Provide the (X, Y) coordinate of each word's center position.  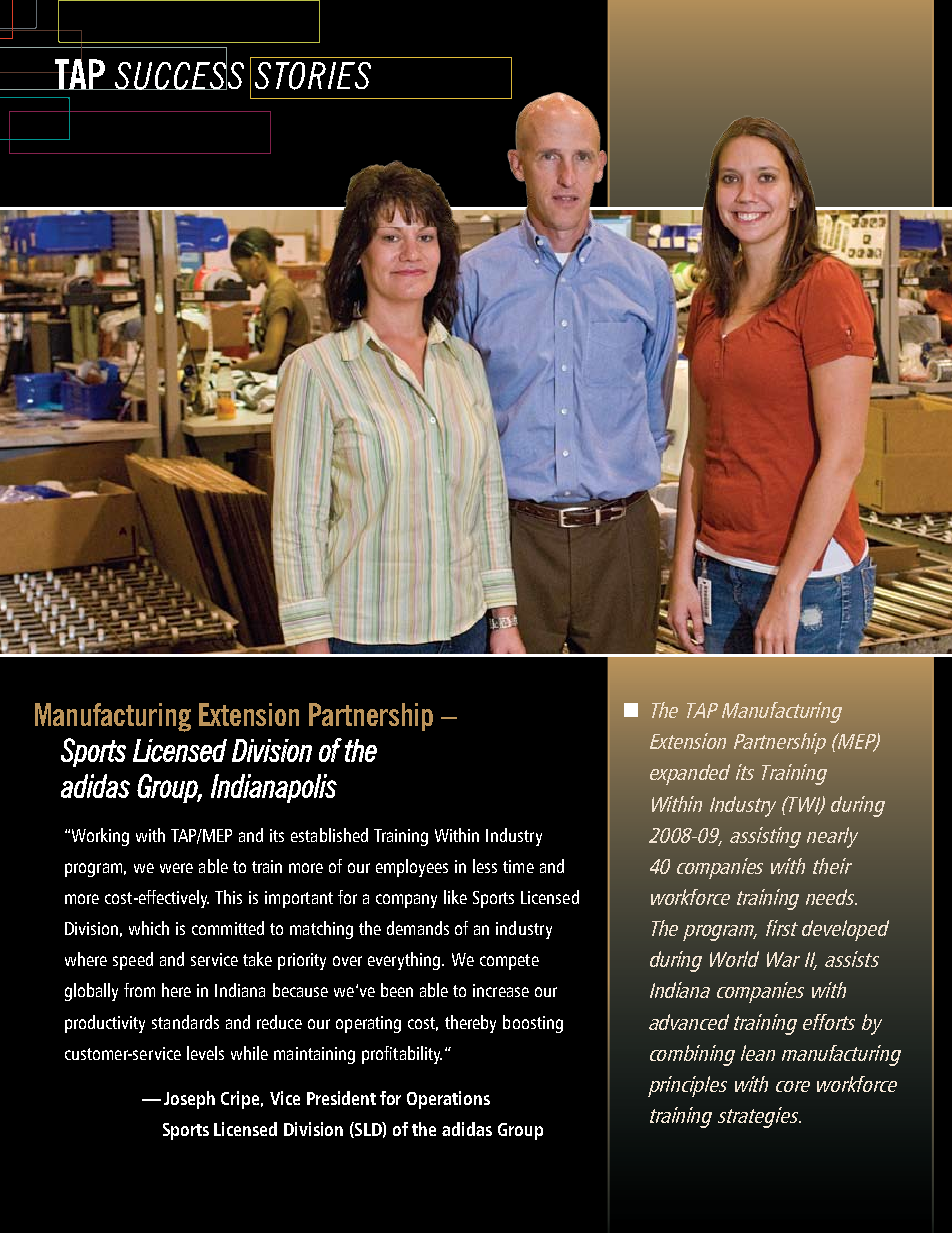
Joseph (189, 1100)
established (329, 835)
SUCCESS (178, 74)
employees (412, 868)
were (176, 868)
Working (100, 837)
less (485, 866)
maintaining (314, 1055)
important (299, 899)
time (518, 866)
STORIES (313, 76)
